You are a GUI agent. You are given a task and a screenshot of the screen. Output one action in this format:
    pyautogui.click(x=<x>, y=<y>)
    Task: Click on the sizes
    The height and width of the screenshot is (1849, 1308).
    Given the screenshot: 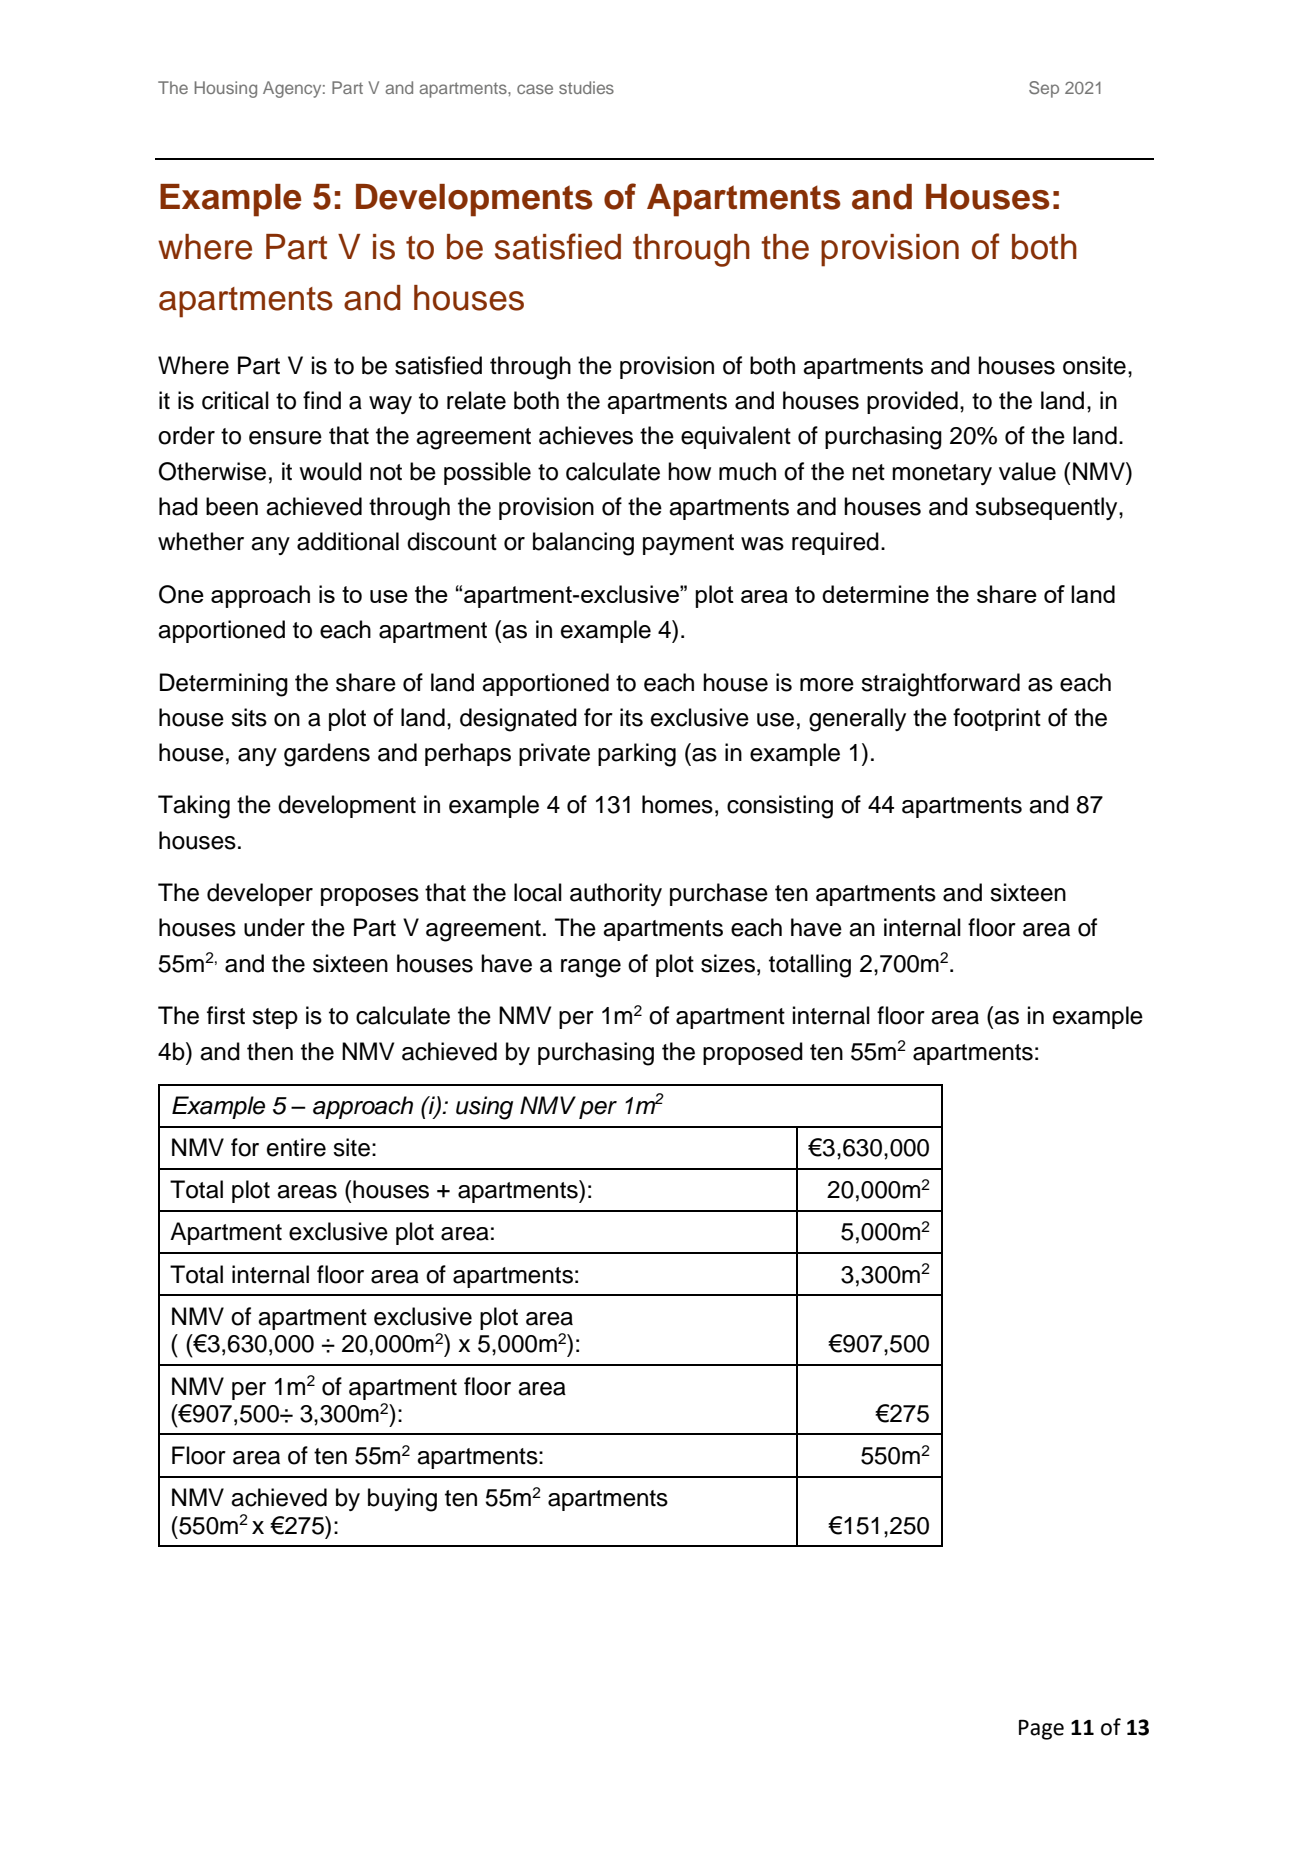 What is the action you would take?
    pyautogui.click(x=728, y=963)
